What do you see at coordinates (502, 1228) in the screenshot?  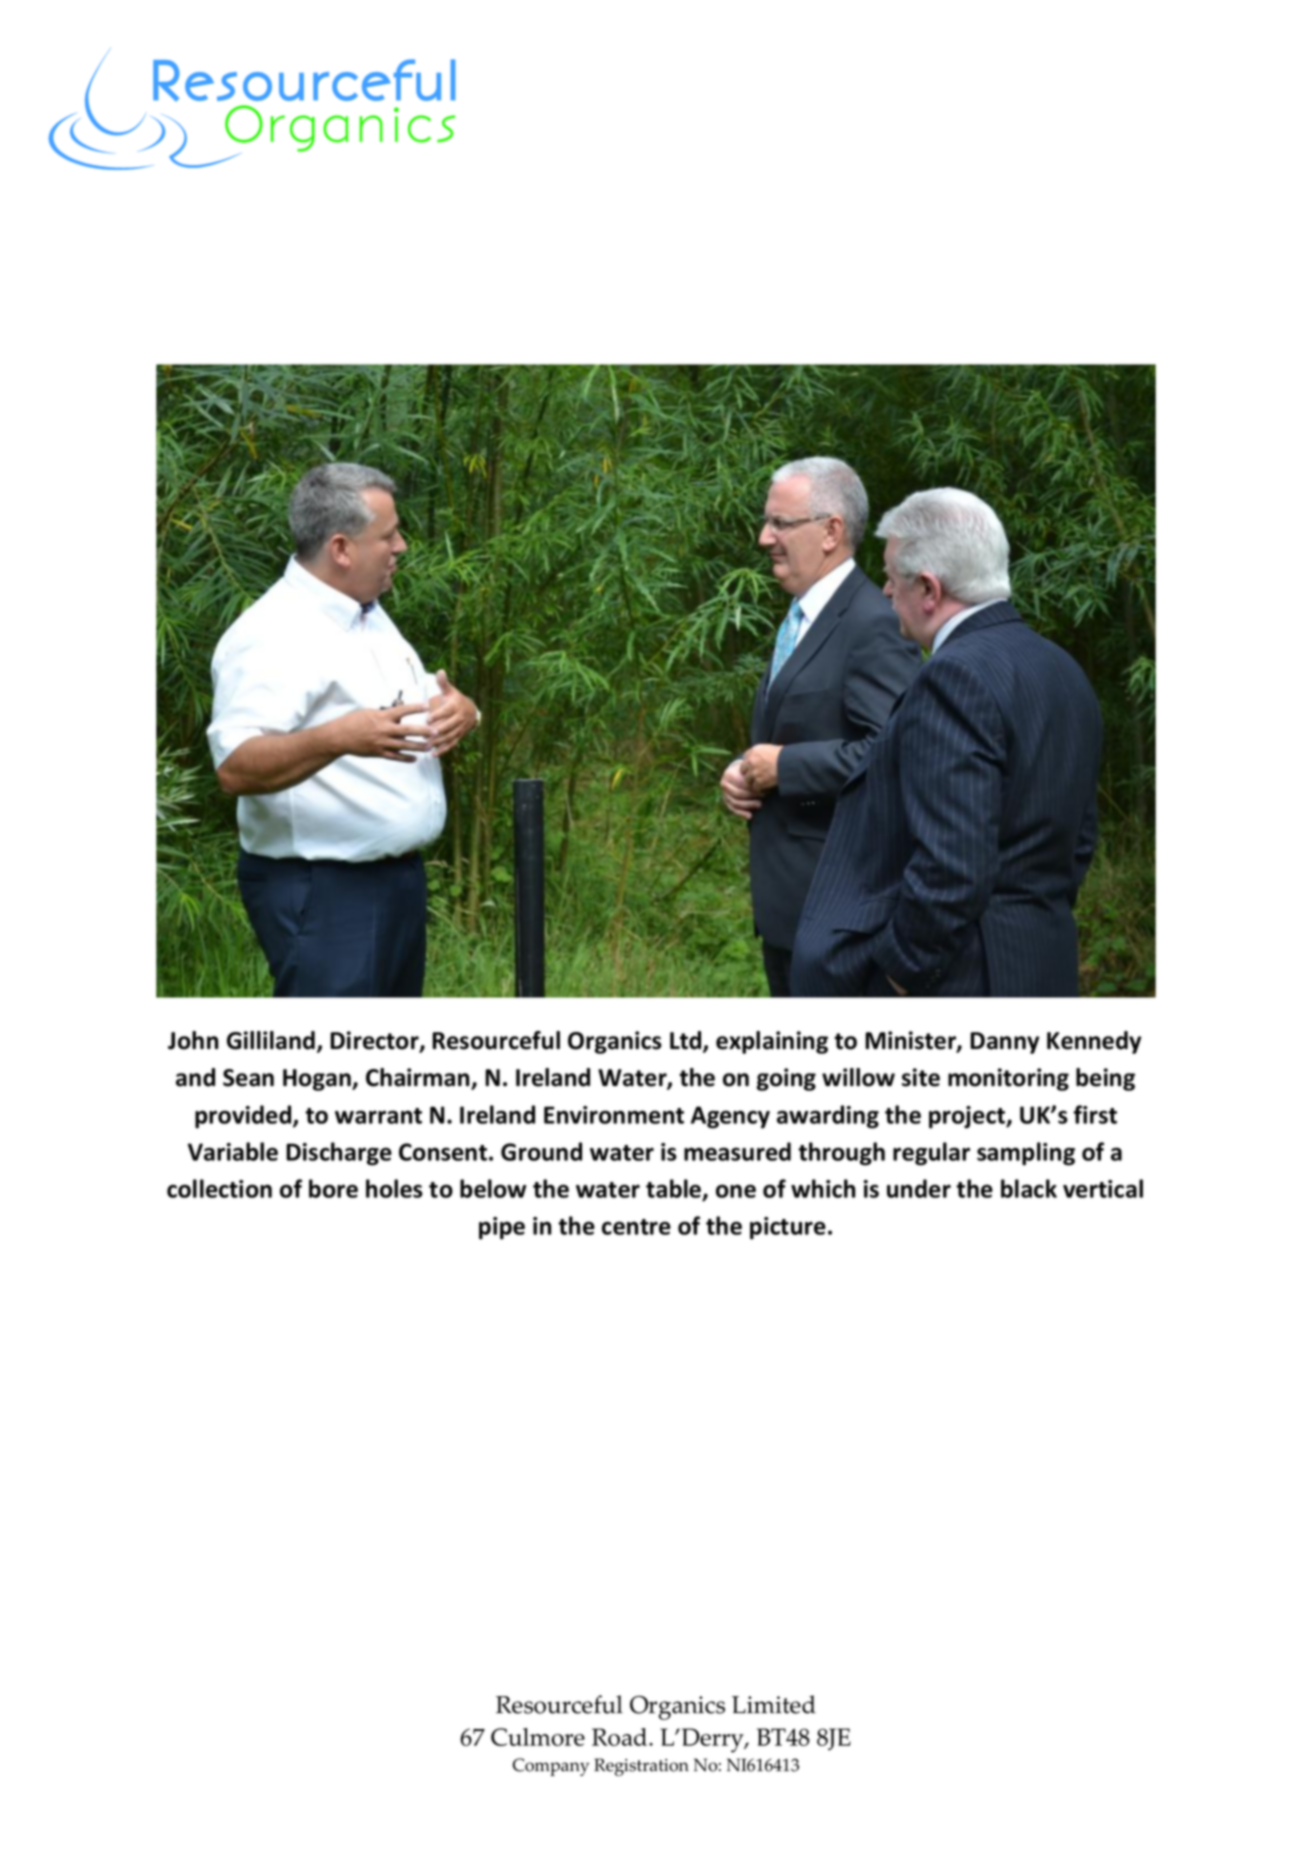 I see `pipe` at bounding box center [502, 1228].
